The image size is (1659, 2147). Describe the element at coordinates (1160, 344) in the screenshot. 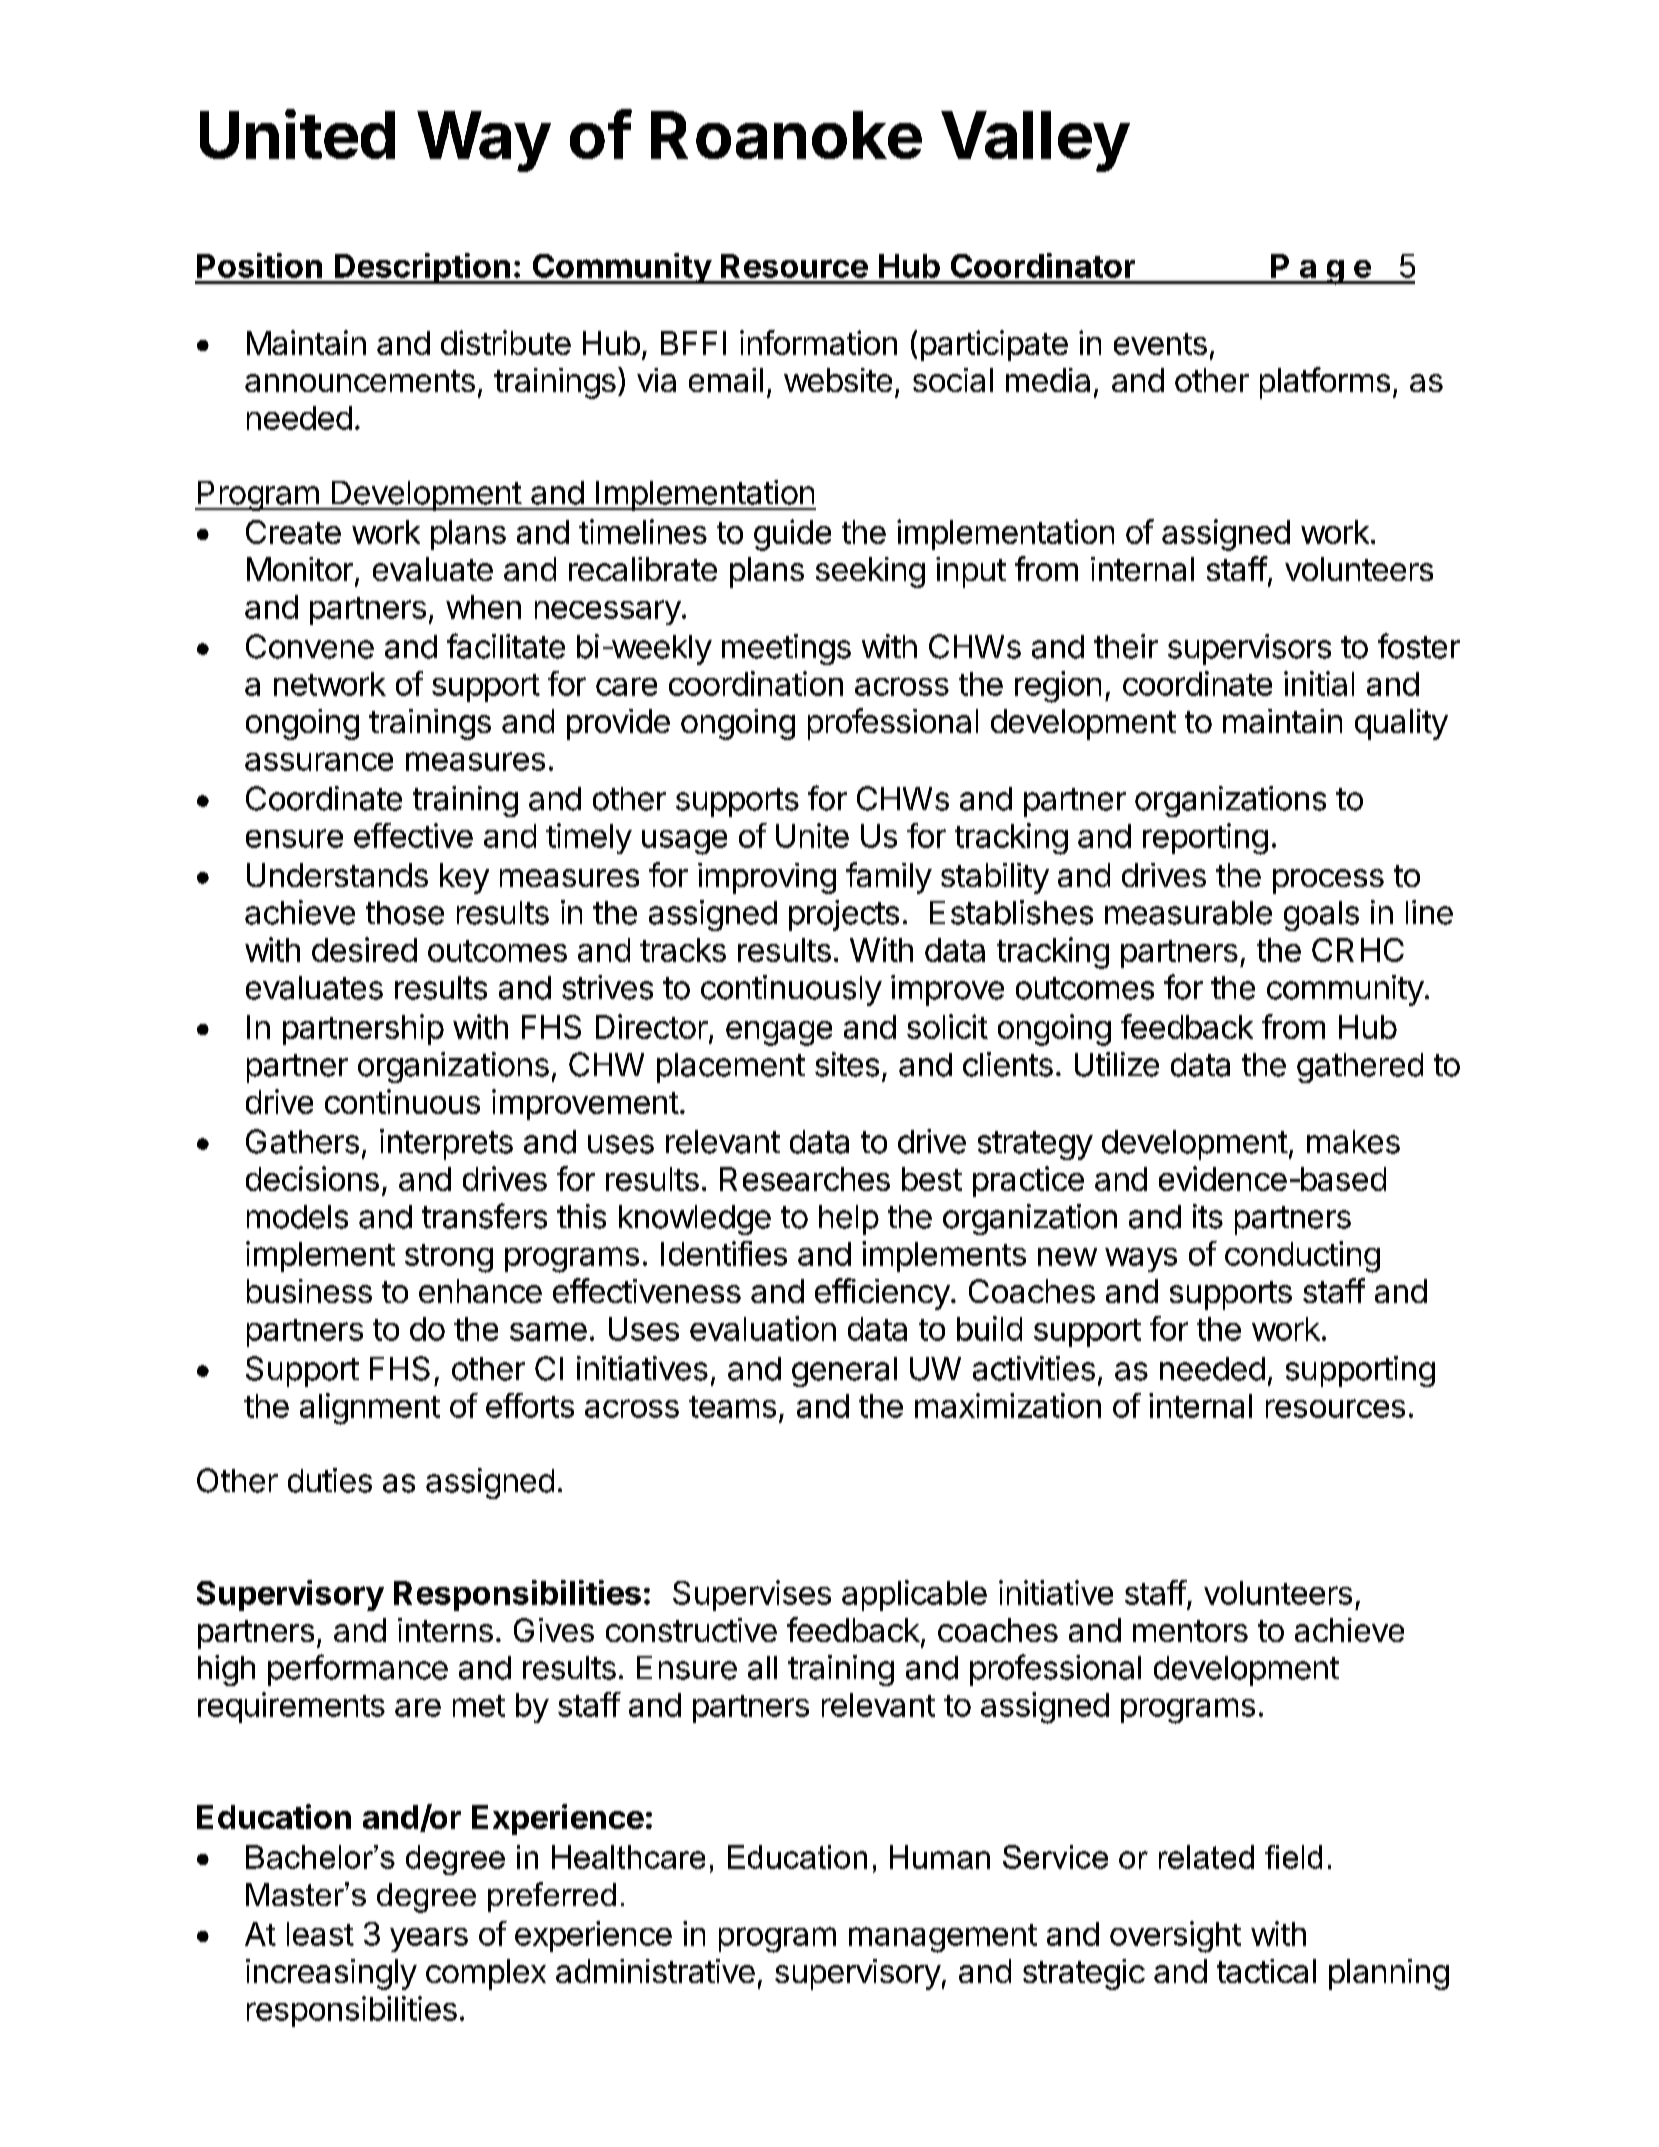

I see `events` at that location.
